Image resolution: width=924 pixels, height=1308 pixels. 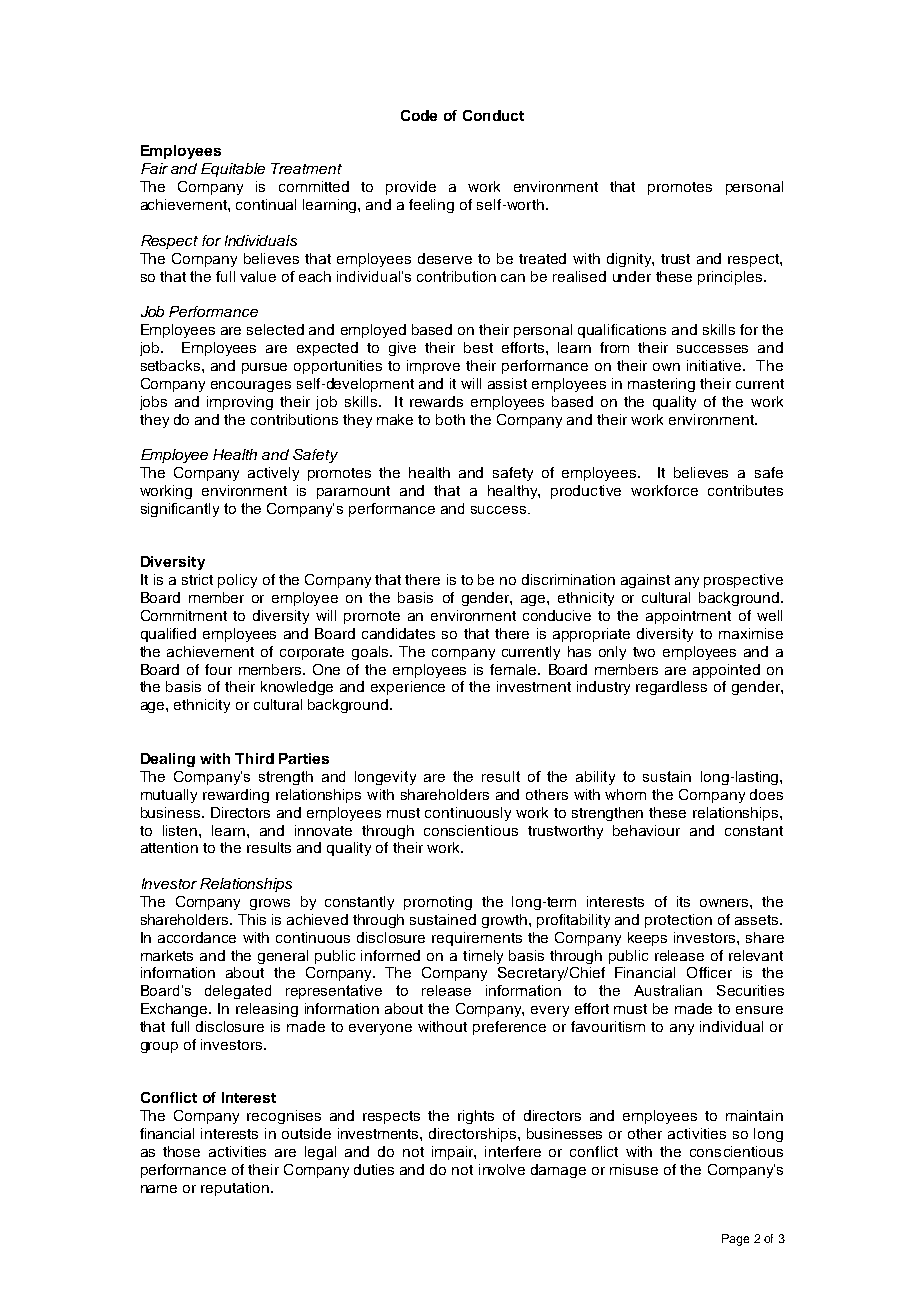 What do you see at coordinates (477, 939) in the screenshot?
I see `requirements` at bounding box center [477, 939].
